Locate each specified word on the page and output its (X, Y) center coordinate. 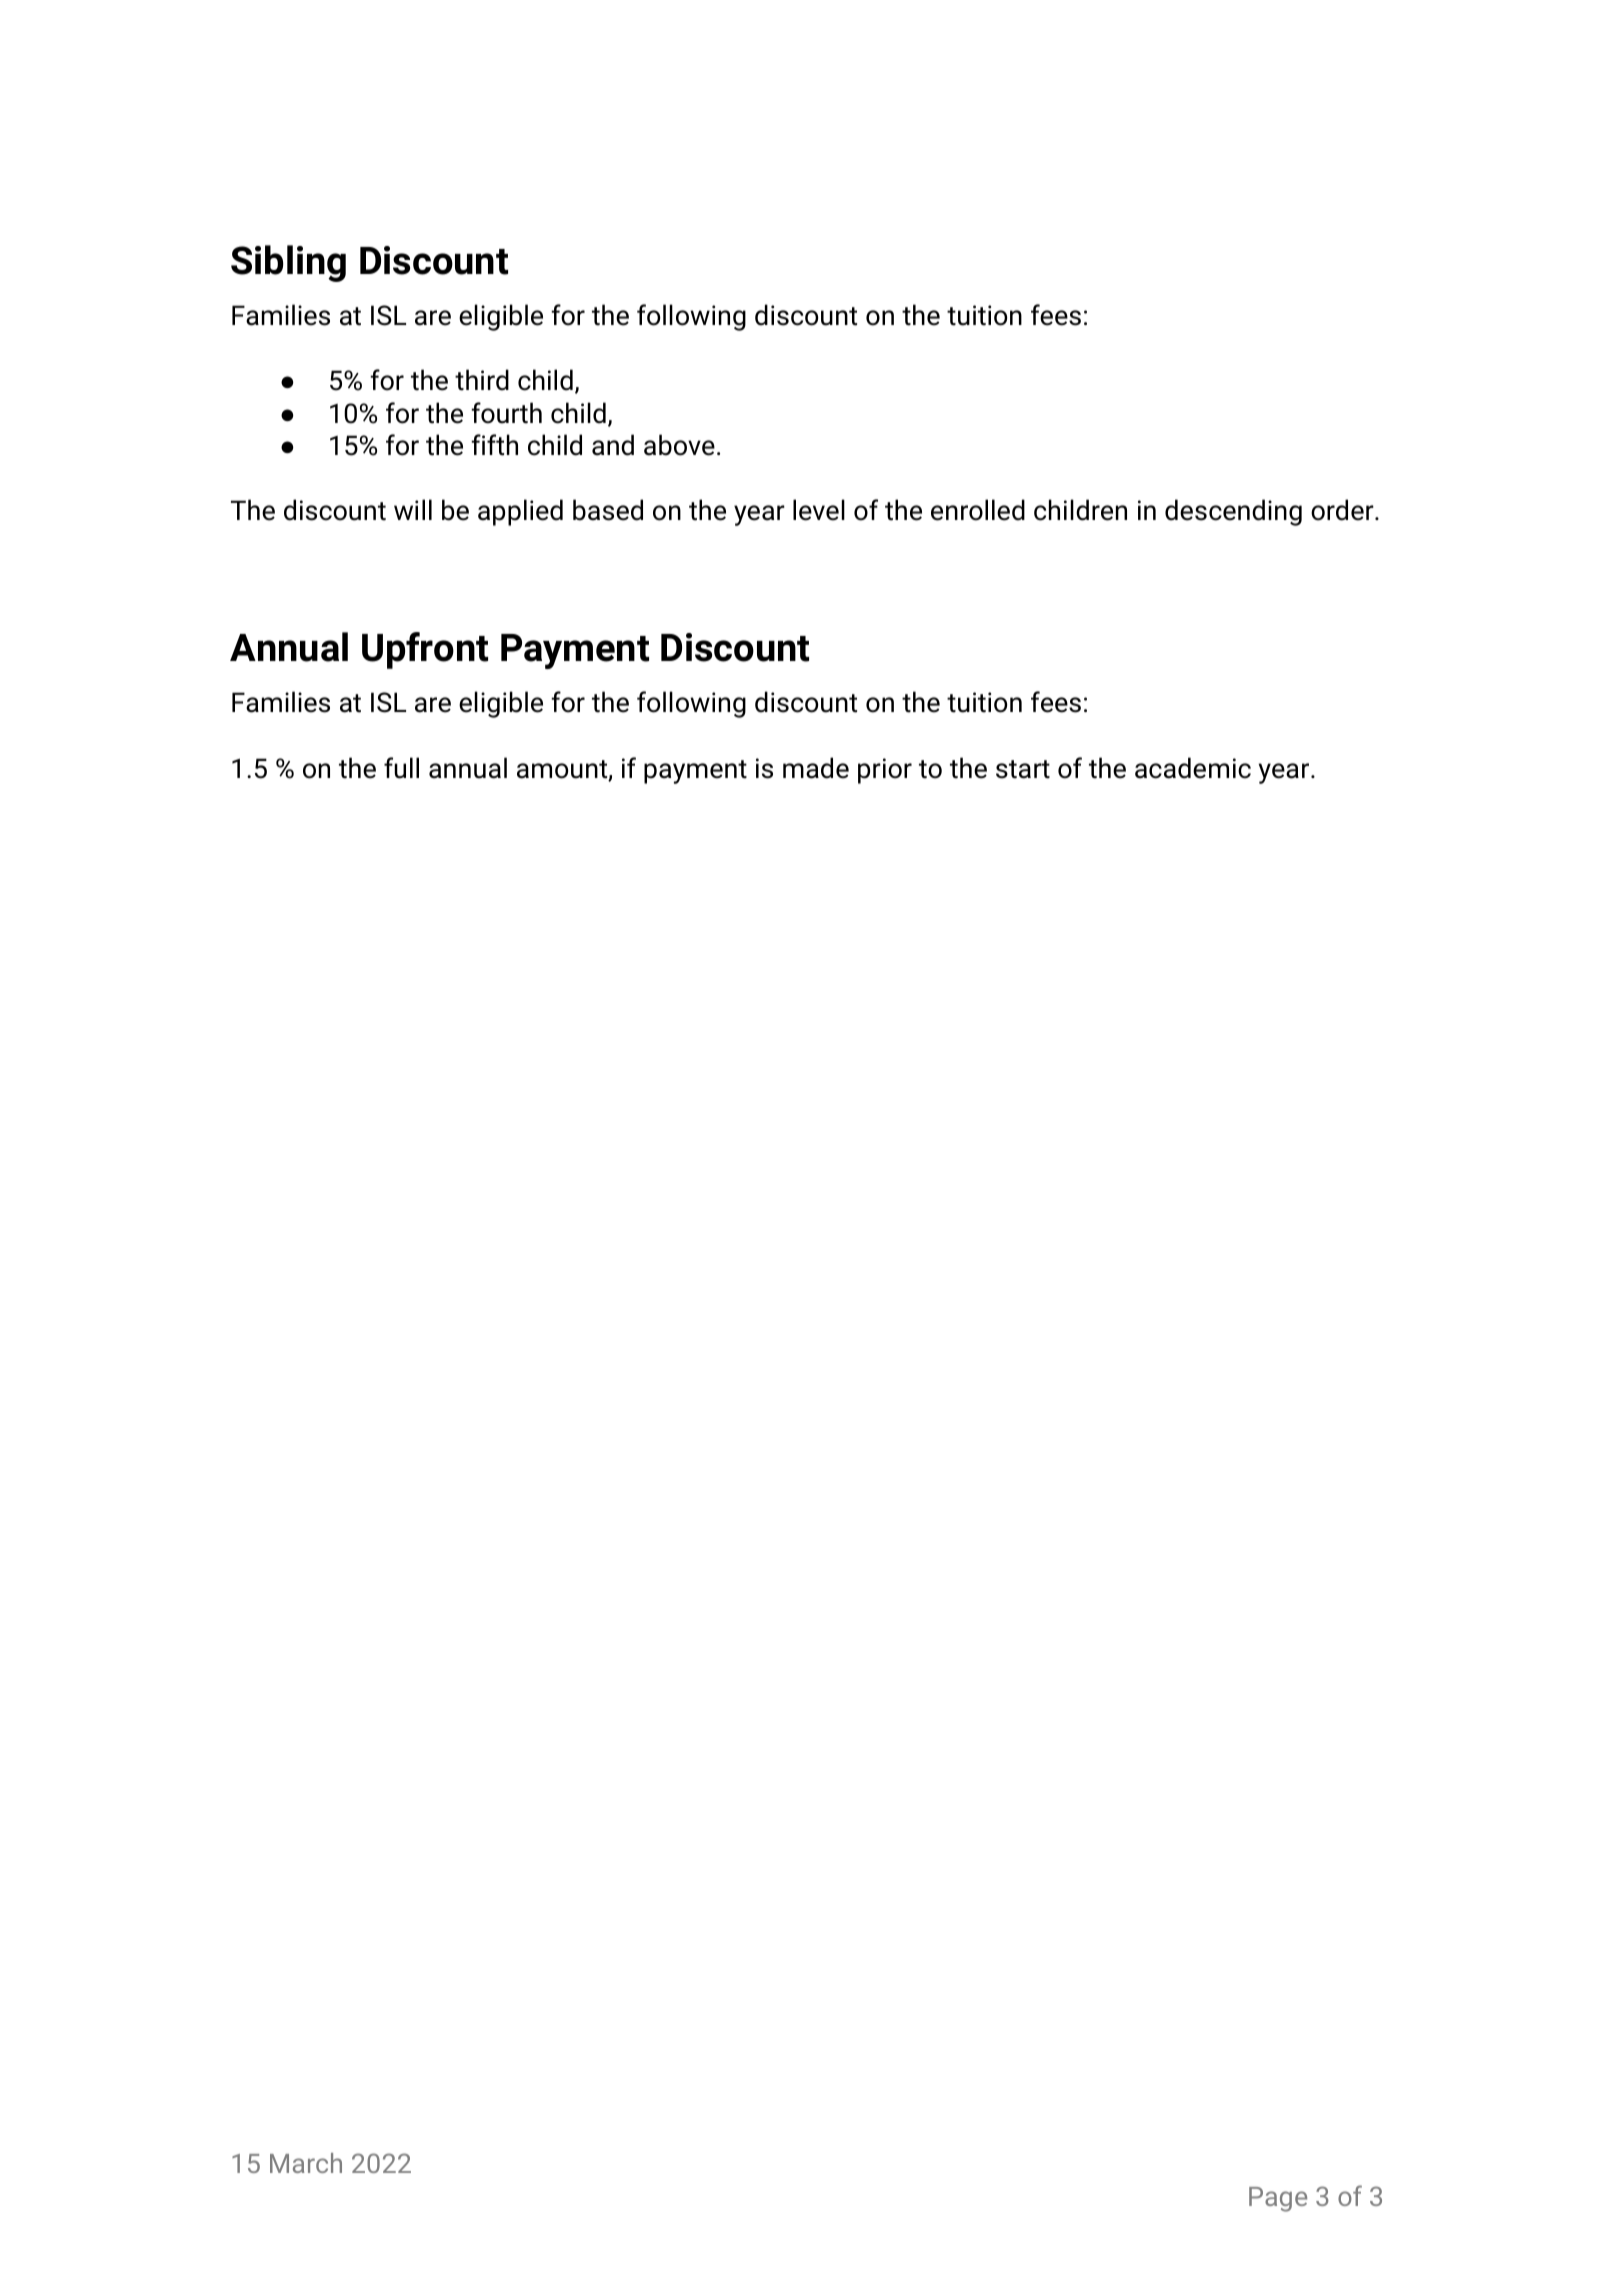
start (1023, 769)
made (816, 768)
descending (1233, 512)
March (306, 2163)
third (482, 380)
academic (1193, 768)
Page (1278, 2199)
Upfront (425, 650)
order (1343, 510)
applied (520, 512)
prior (885, 771)
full (401, 768)
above (679, 445)
